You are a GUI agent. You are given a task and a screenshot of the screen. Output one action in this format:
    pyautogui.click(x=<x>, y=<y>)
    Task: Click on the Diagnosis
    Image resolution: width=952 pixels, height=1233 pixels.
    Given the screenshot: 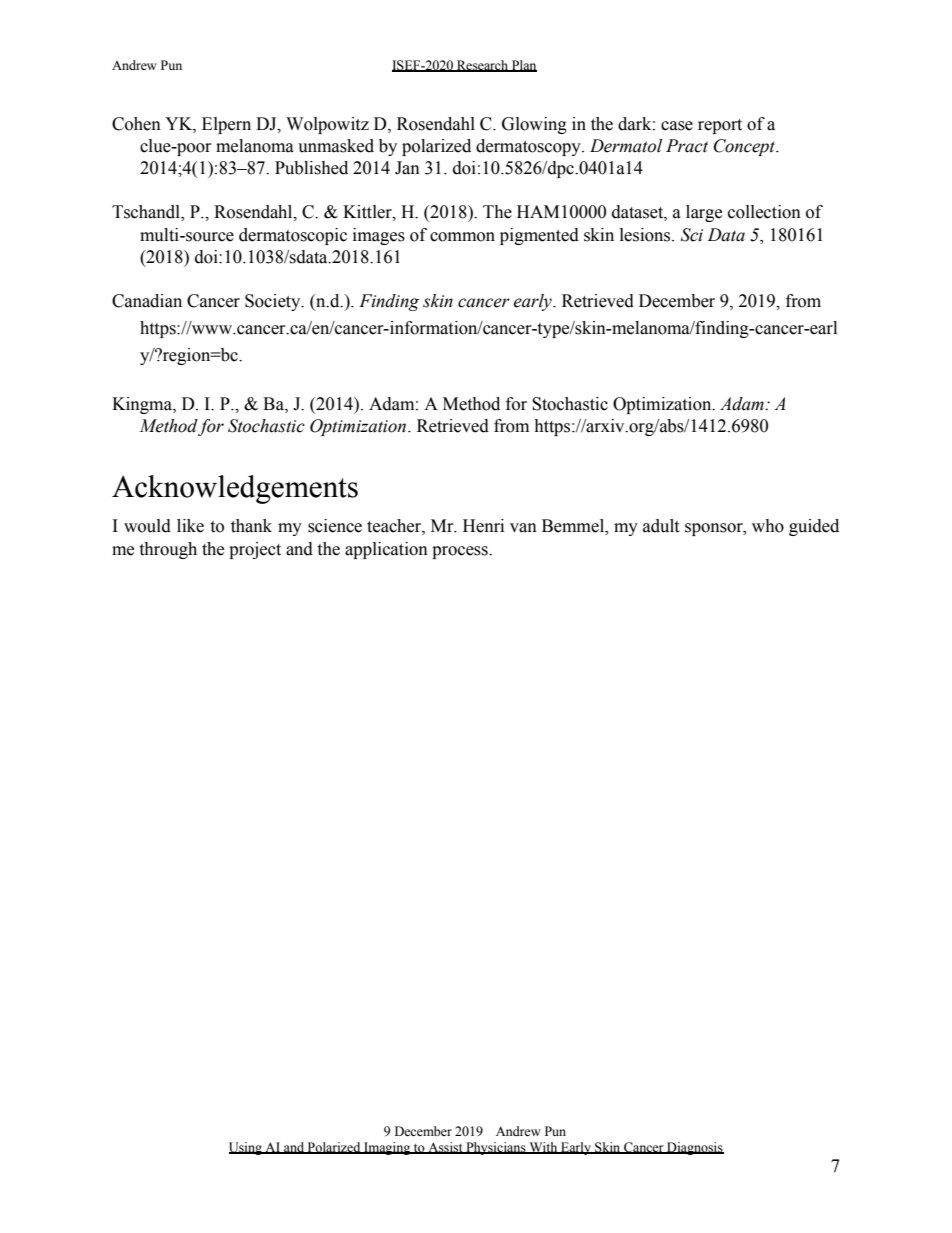 What is the action you would take?
    pyautogui.click(x=694, y=1148)
